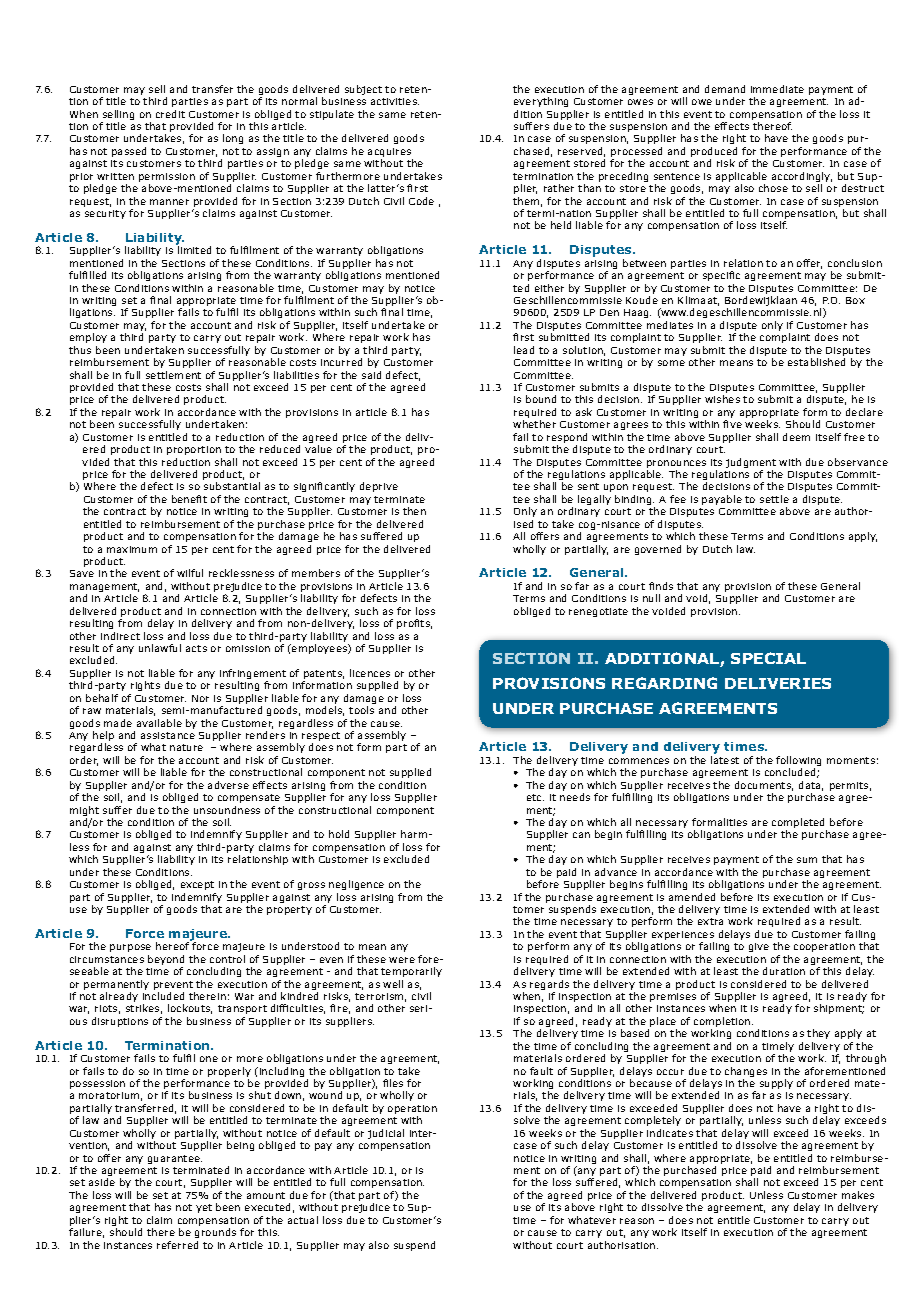 The width and height of the screenshot is (924, 1308). Describe the element at coordinates (541, 102) in the screenshot. I see `everything` at that location.
